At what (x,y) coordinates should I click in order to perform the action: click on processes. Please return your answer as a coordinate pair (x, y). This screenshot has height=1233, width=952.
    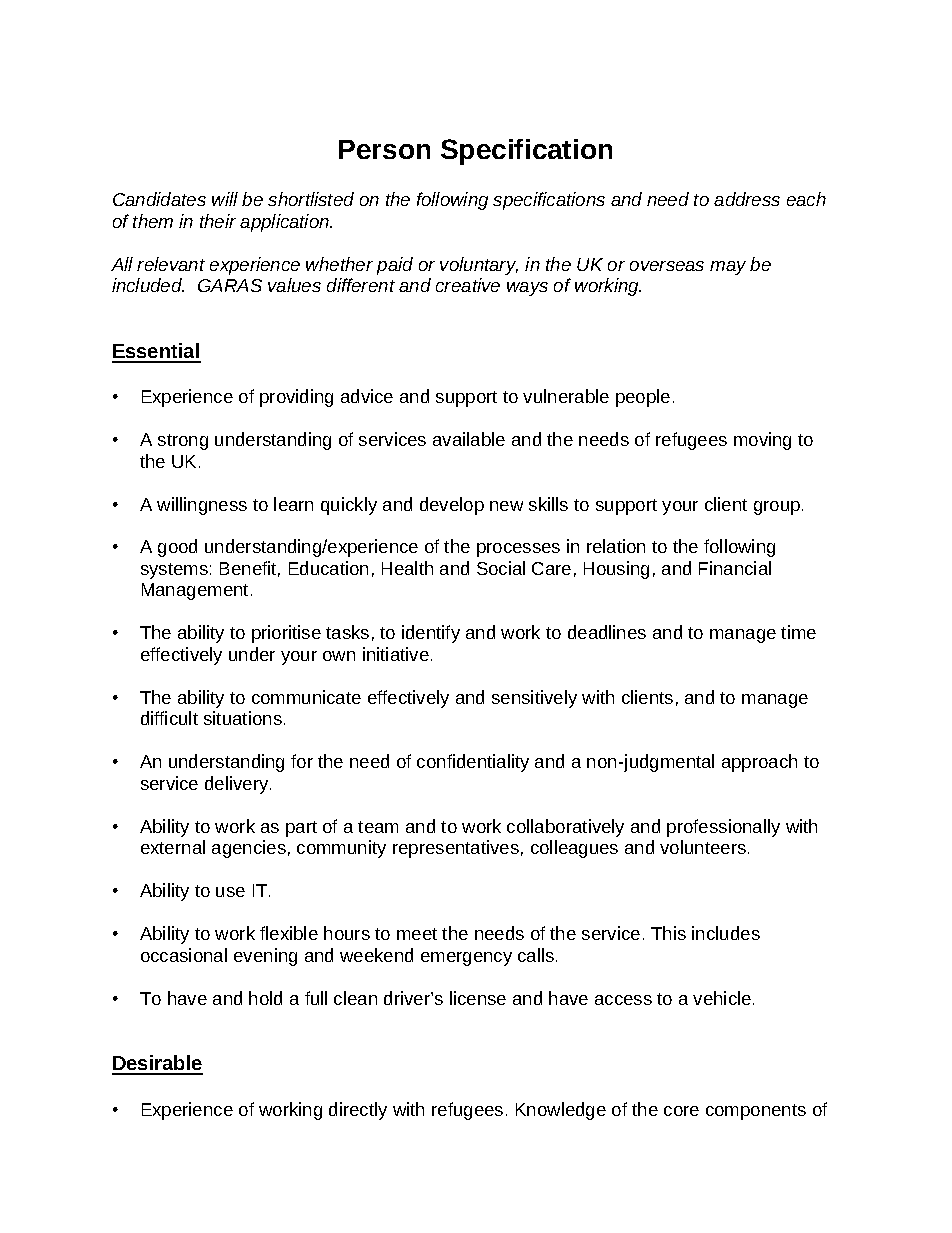
    Looking at the image, I should click on (518, 550).
